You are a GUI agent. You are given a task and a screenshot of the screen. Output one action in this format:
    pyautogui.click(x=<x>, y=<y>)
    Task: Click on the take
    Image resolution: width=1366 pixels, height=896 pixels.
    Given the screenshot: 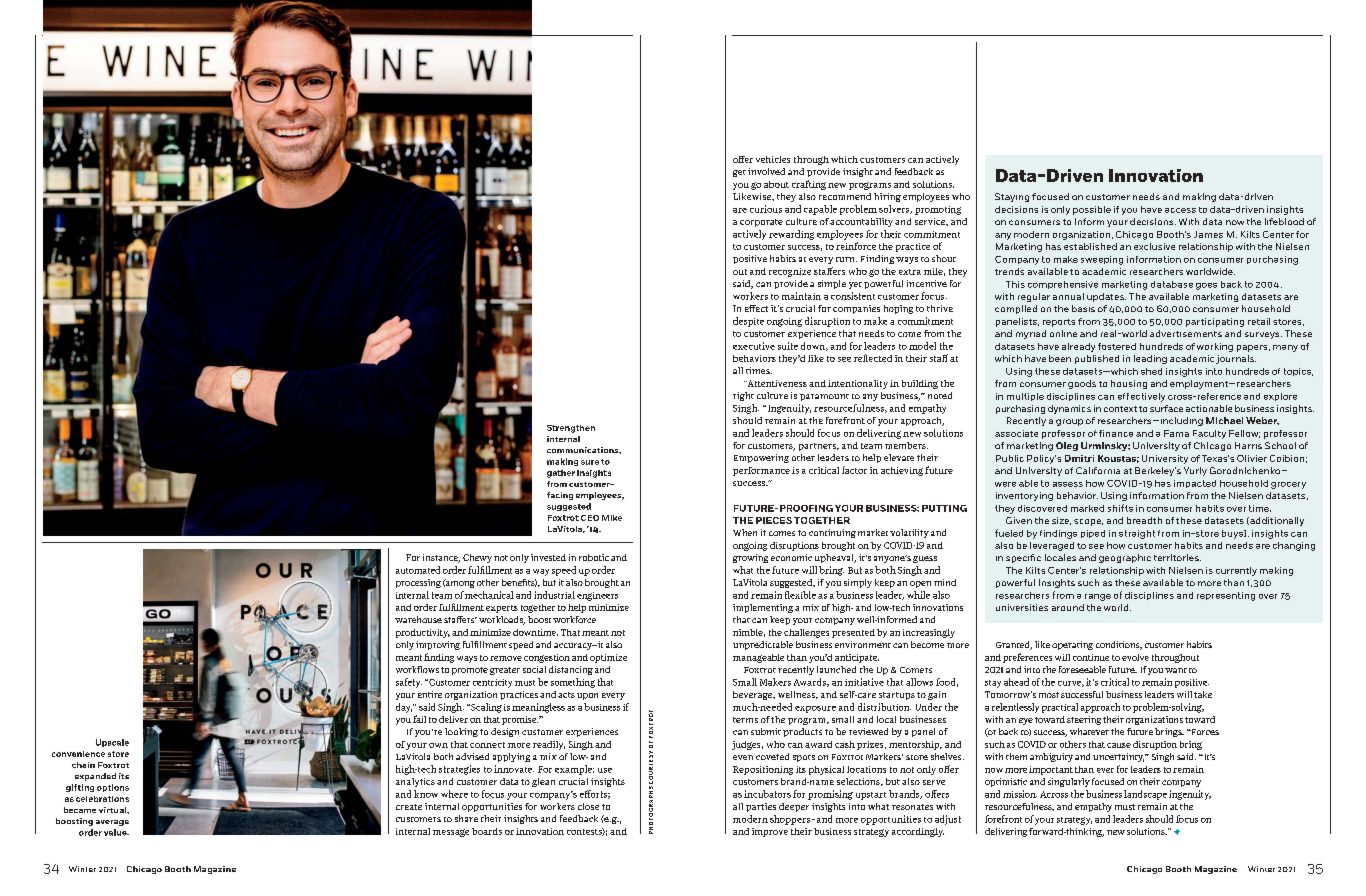 What is the action you would take?
    pyautogui.click(x=1203, y=694)
